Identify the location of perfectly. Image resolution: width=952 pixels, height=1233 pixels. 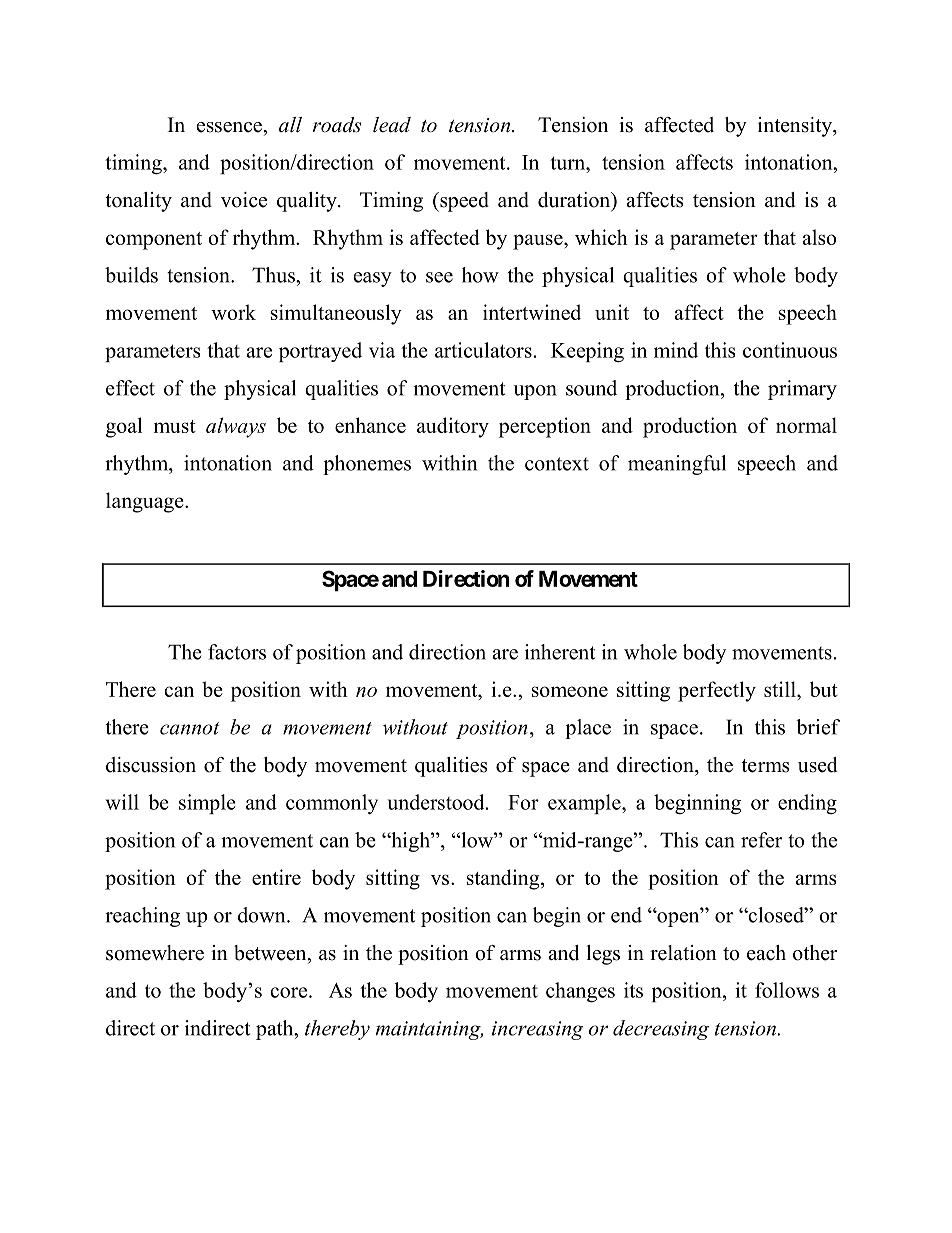
(717, 691).
